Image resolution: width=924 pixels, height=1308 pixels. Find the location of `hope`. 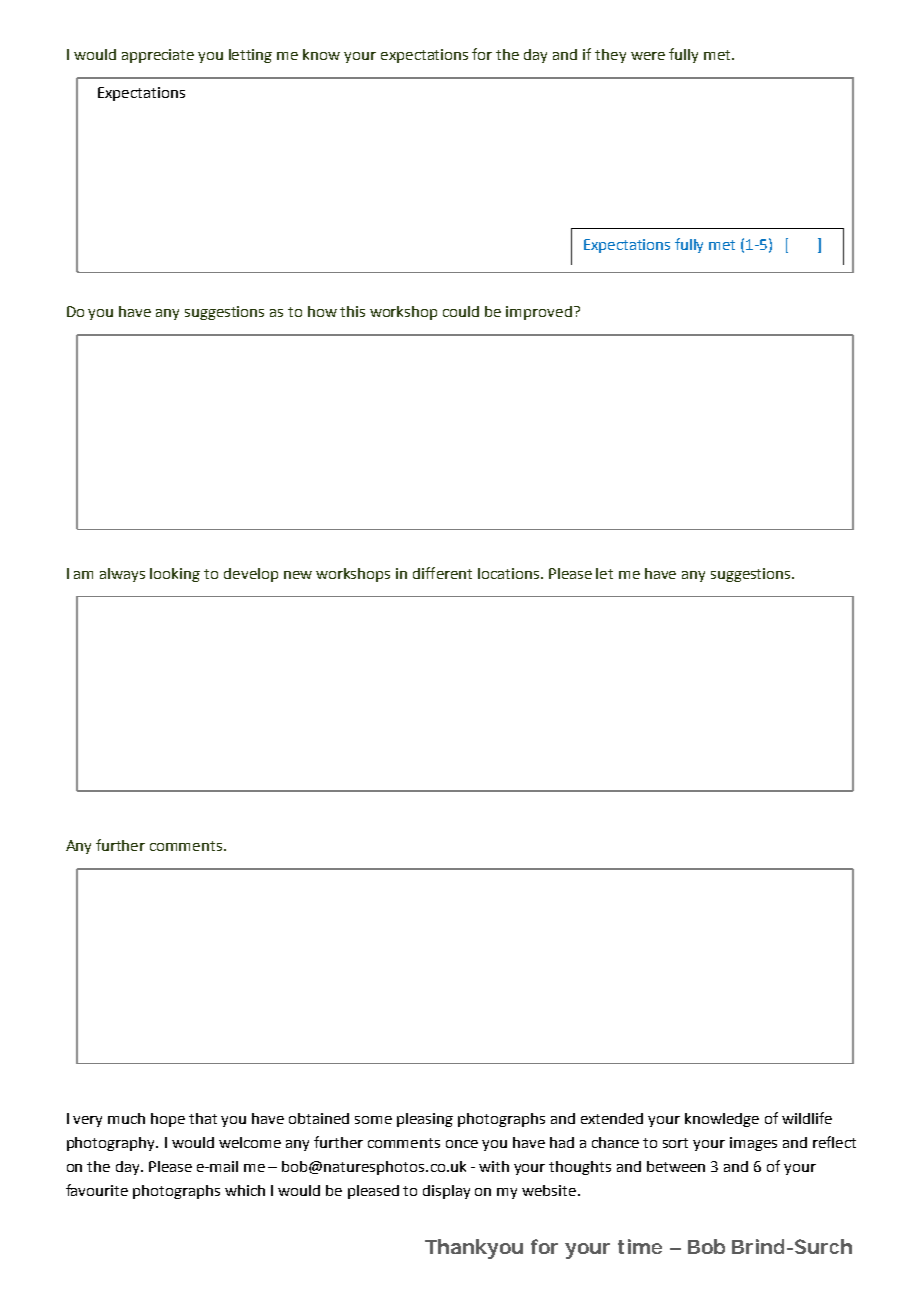

hope is located at coordinates (168, 1120).
